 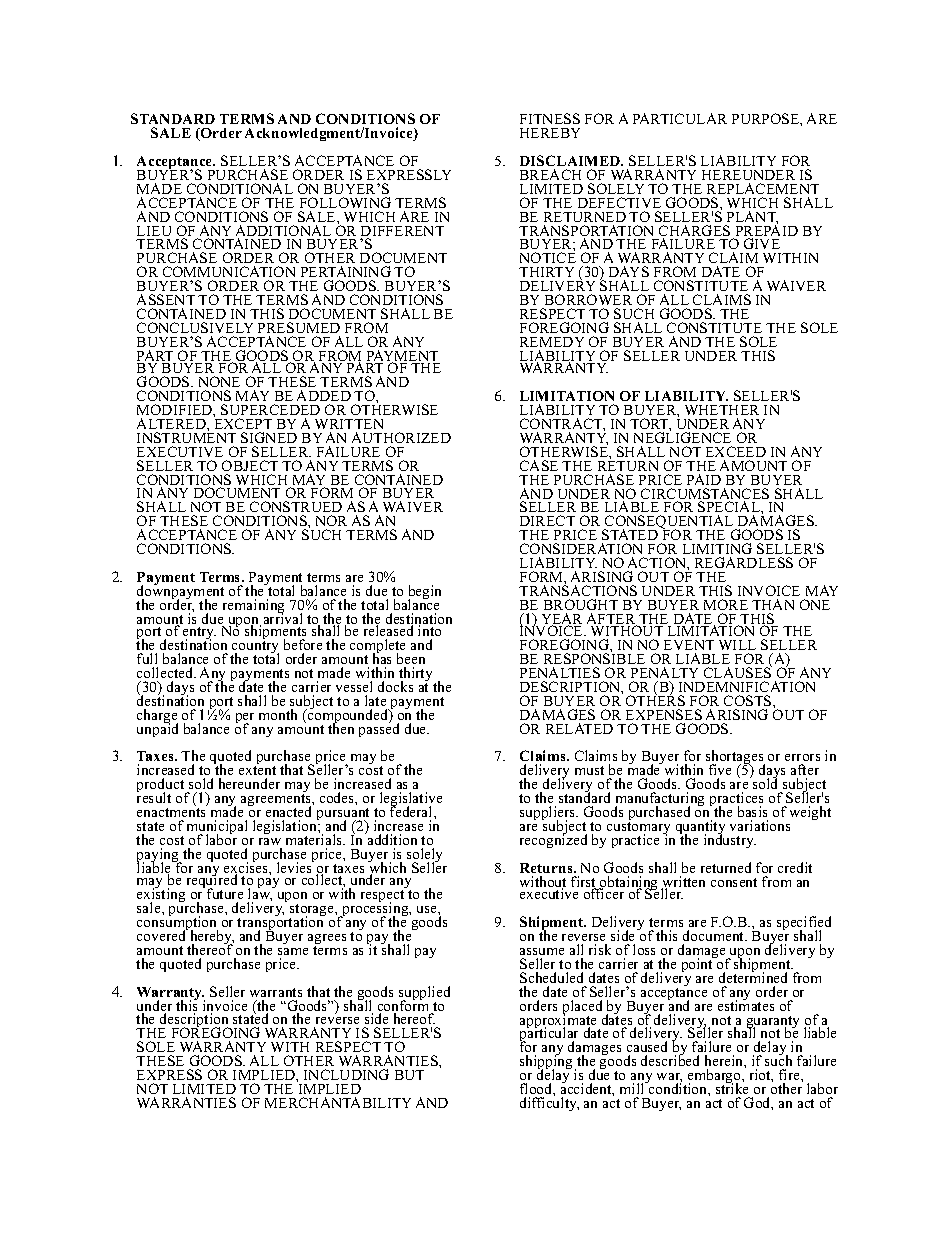 What do you see at coordinates (553, 840) in the page?
I see `recognized` at bounding box center [553, 840].
